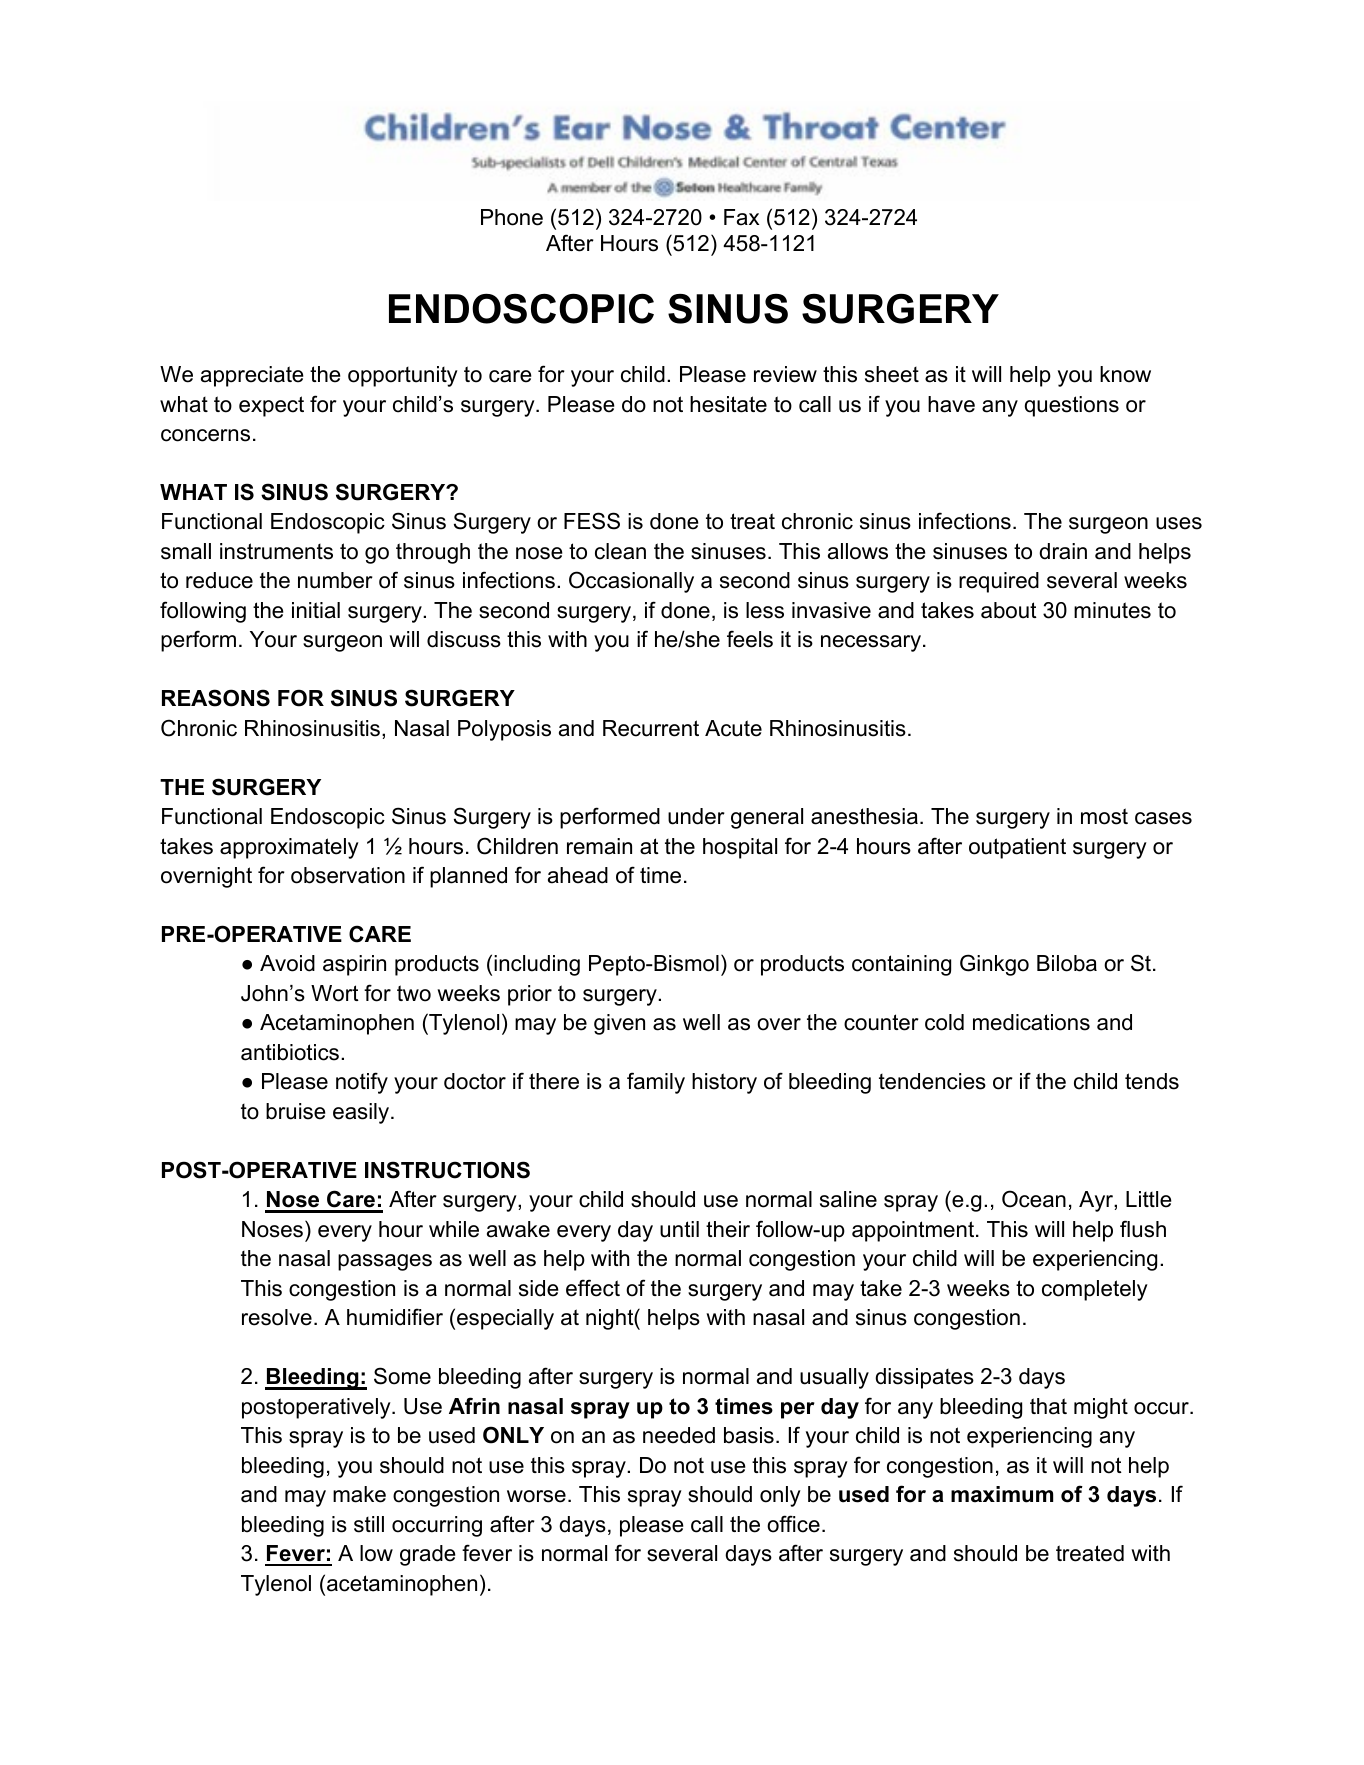 This image has height=1765, width=1364. I want to click on most, so click(1104, 816).
